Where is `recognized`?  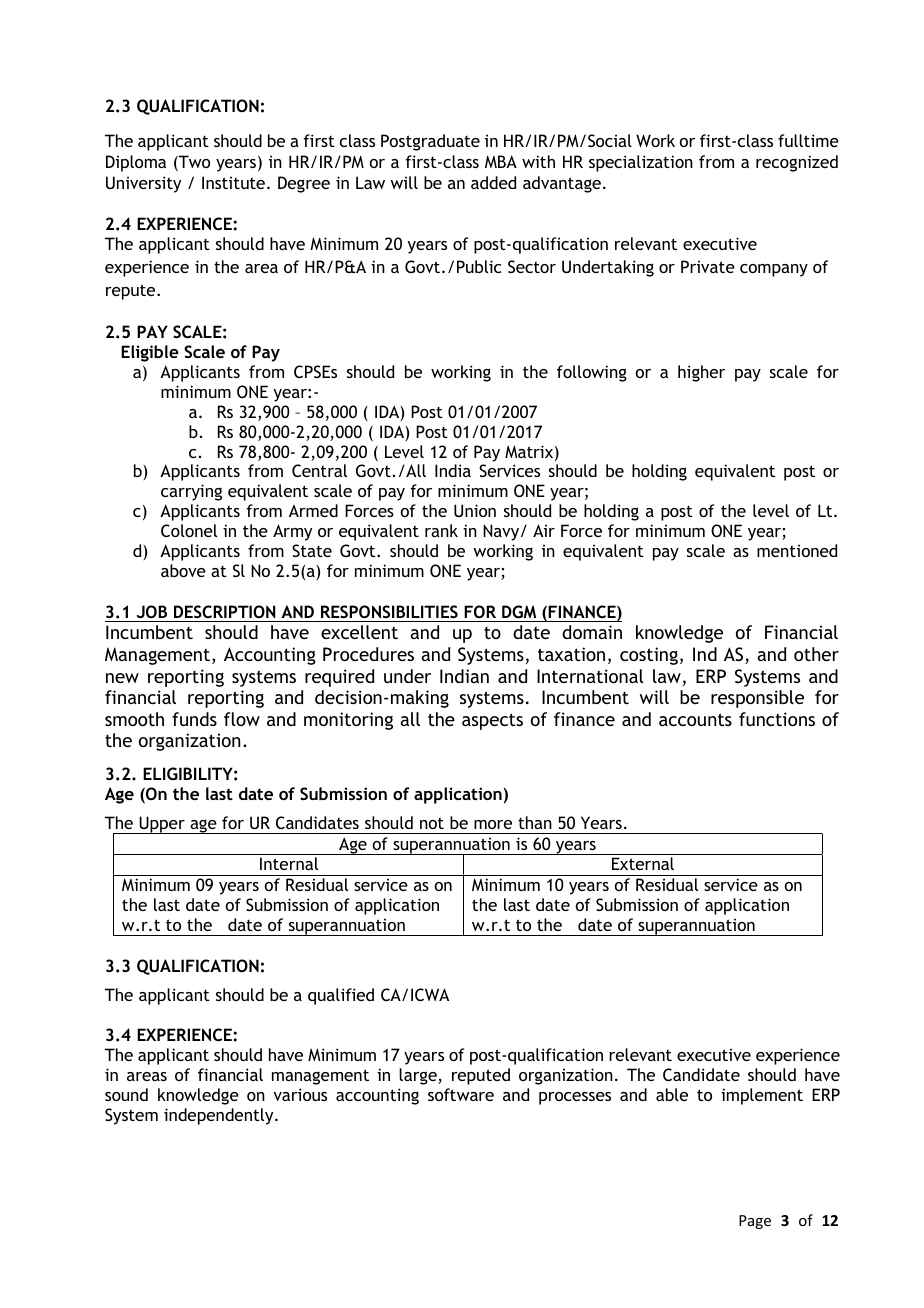 recognized is located at coordinates (797, 163).
